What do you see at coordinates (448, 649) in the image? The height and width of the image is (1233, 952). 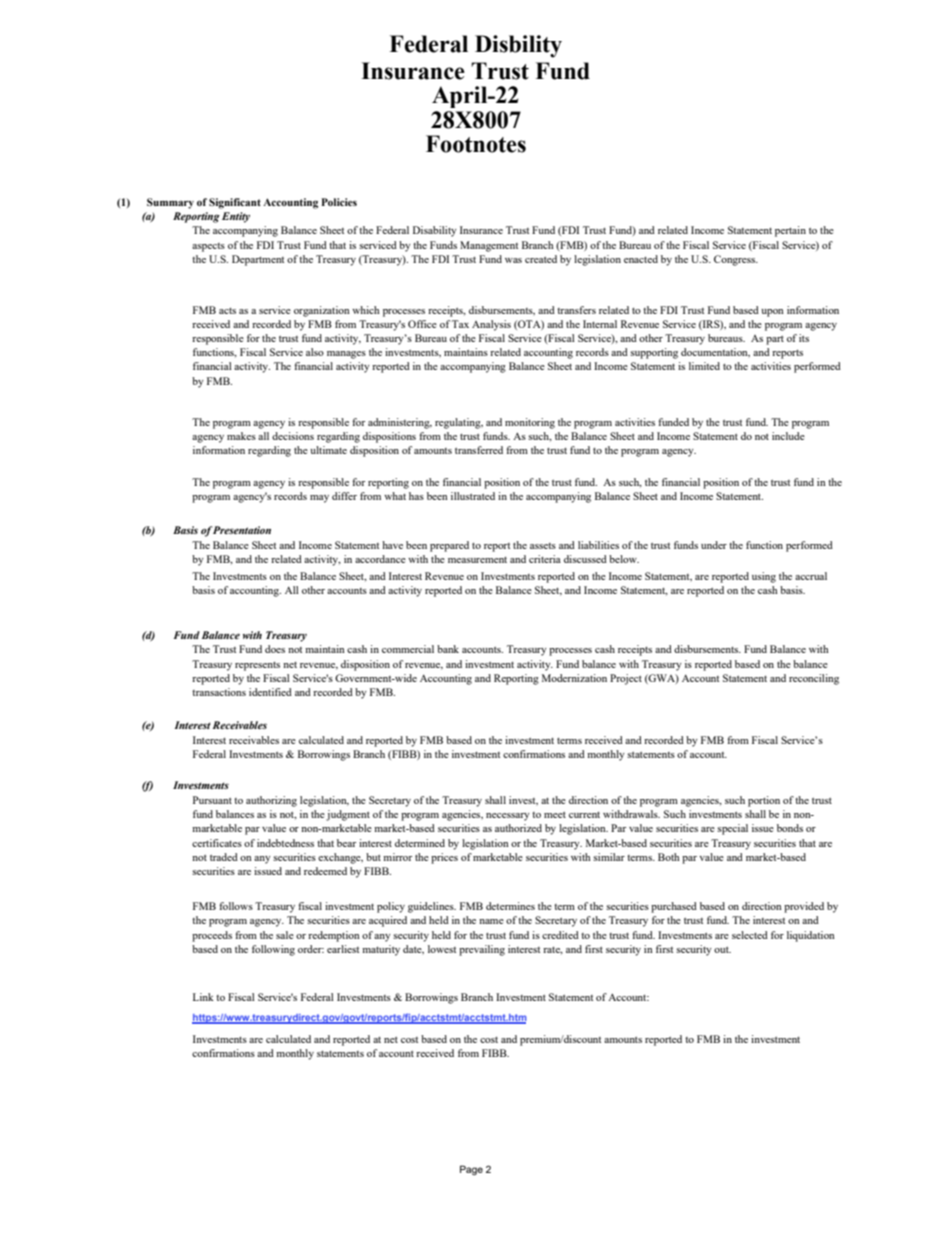 I see `bank` at bounding box center [448, 649].
